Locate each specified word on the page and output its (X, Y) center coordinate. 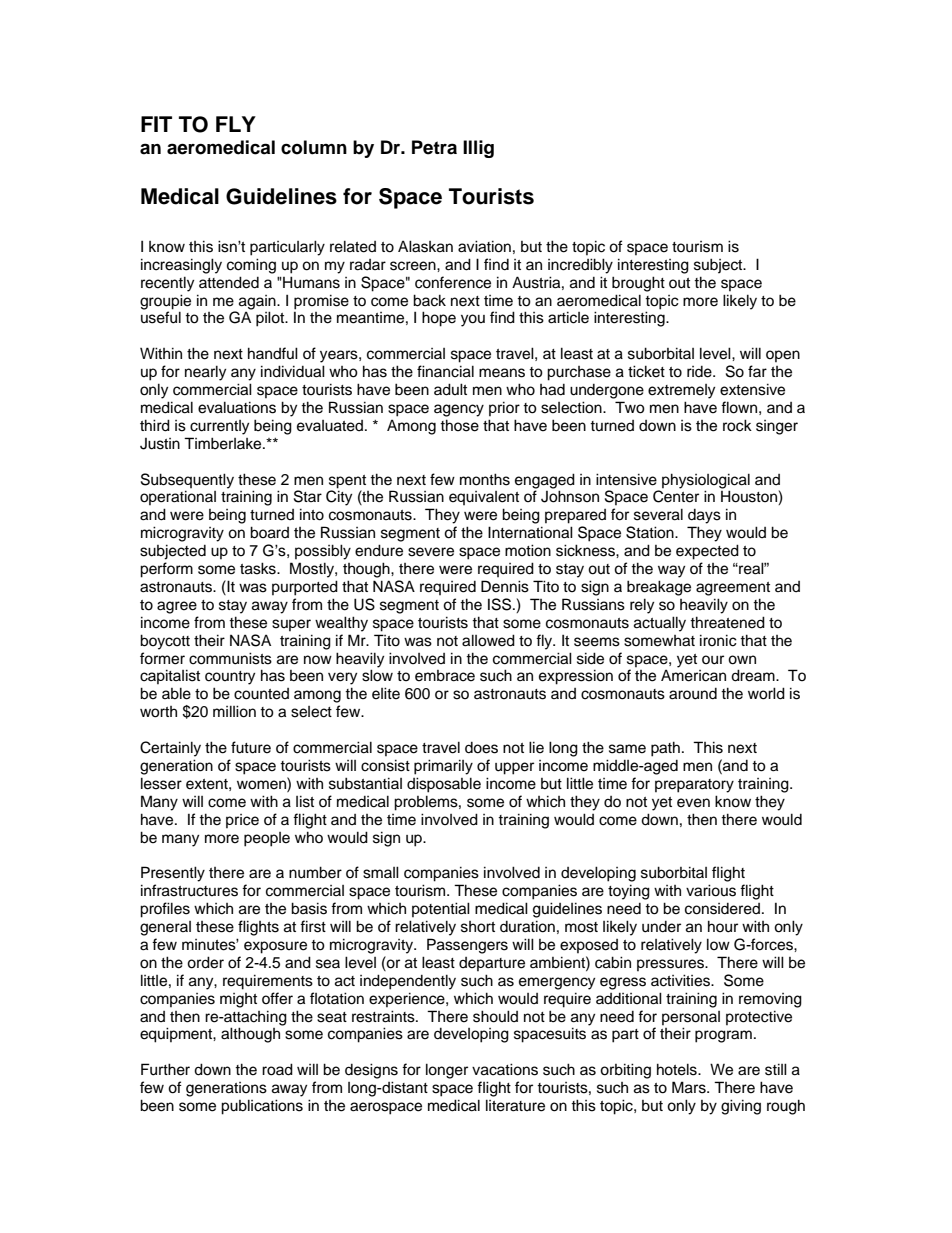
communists (230, 658)
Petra (434, 147)
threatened (727, 622)
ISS (501, 604)
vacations (505, 1069)
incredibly (580, 266)
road (277, 1069)
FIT (156, 124)
